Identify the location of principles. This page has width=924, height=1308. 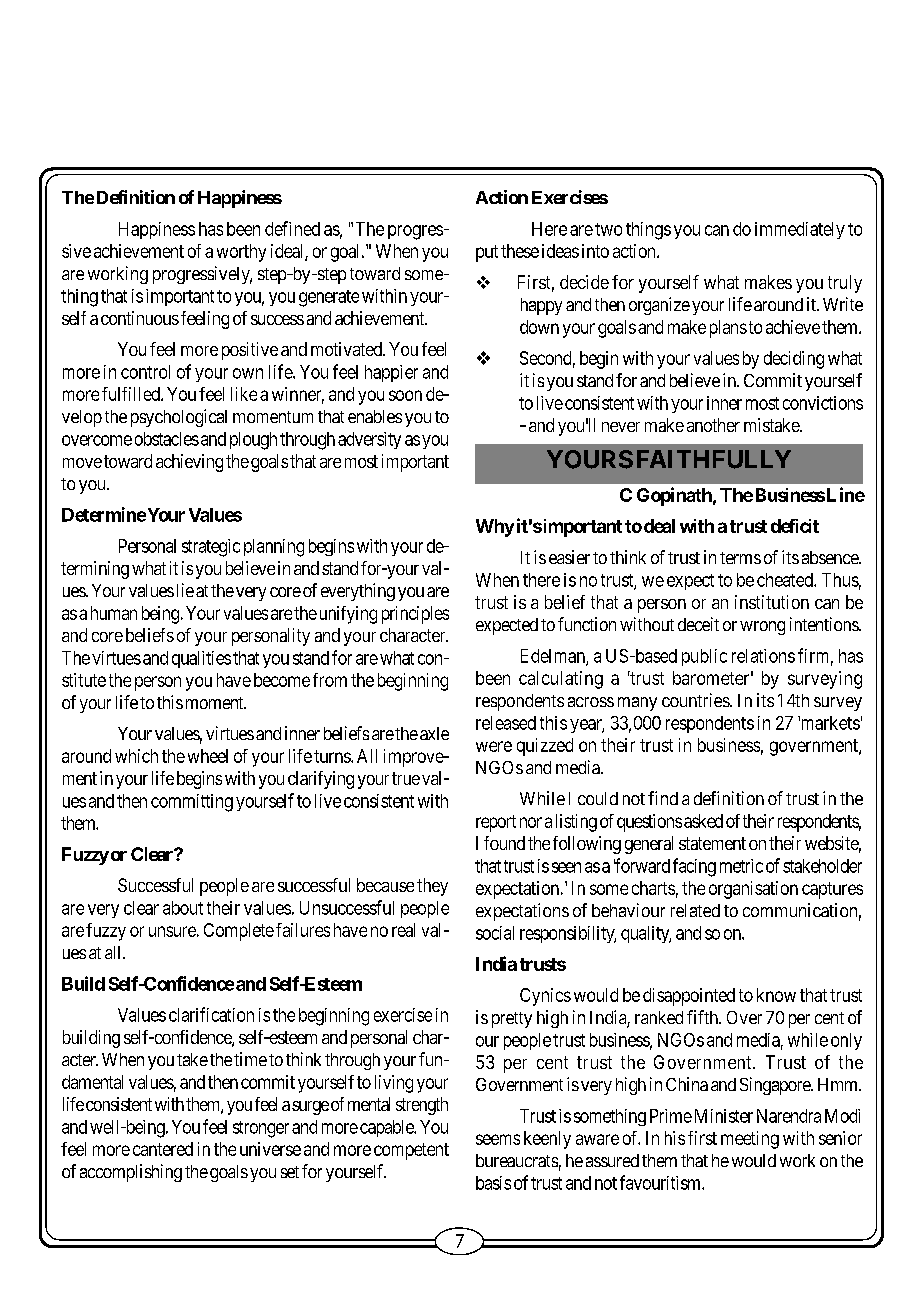
(415, 615).
